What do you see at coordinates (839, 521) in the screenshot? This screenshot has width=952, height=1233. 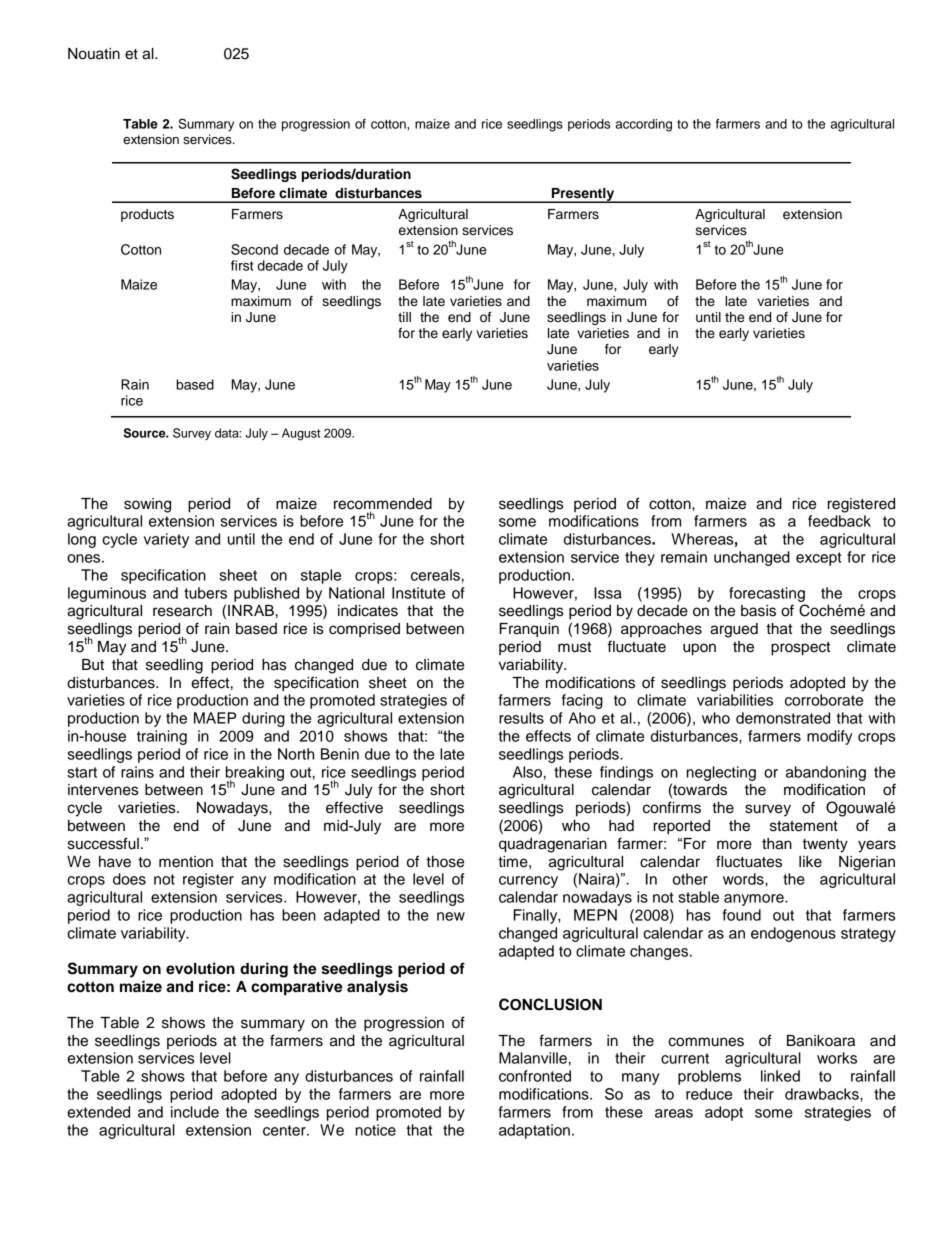 I see `feedback` at bounding box center [839, 521].
